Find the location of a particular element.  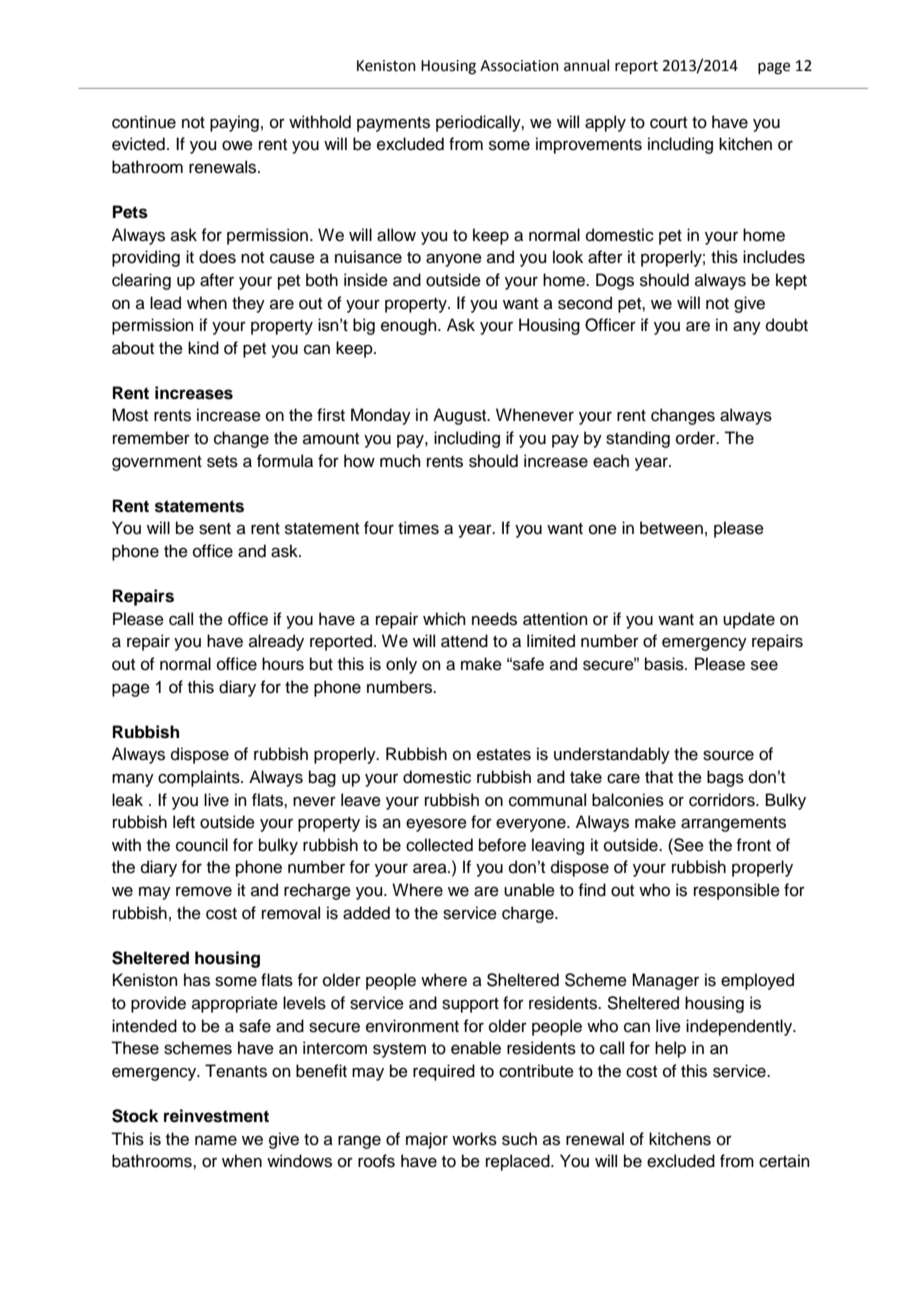

update is located at coordinates (749, 620).
